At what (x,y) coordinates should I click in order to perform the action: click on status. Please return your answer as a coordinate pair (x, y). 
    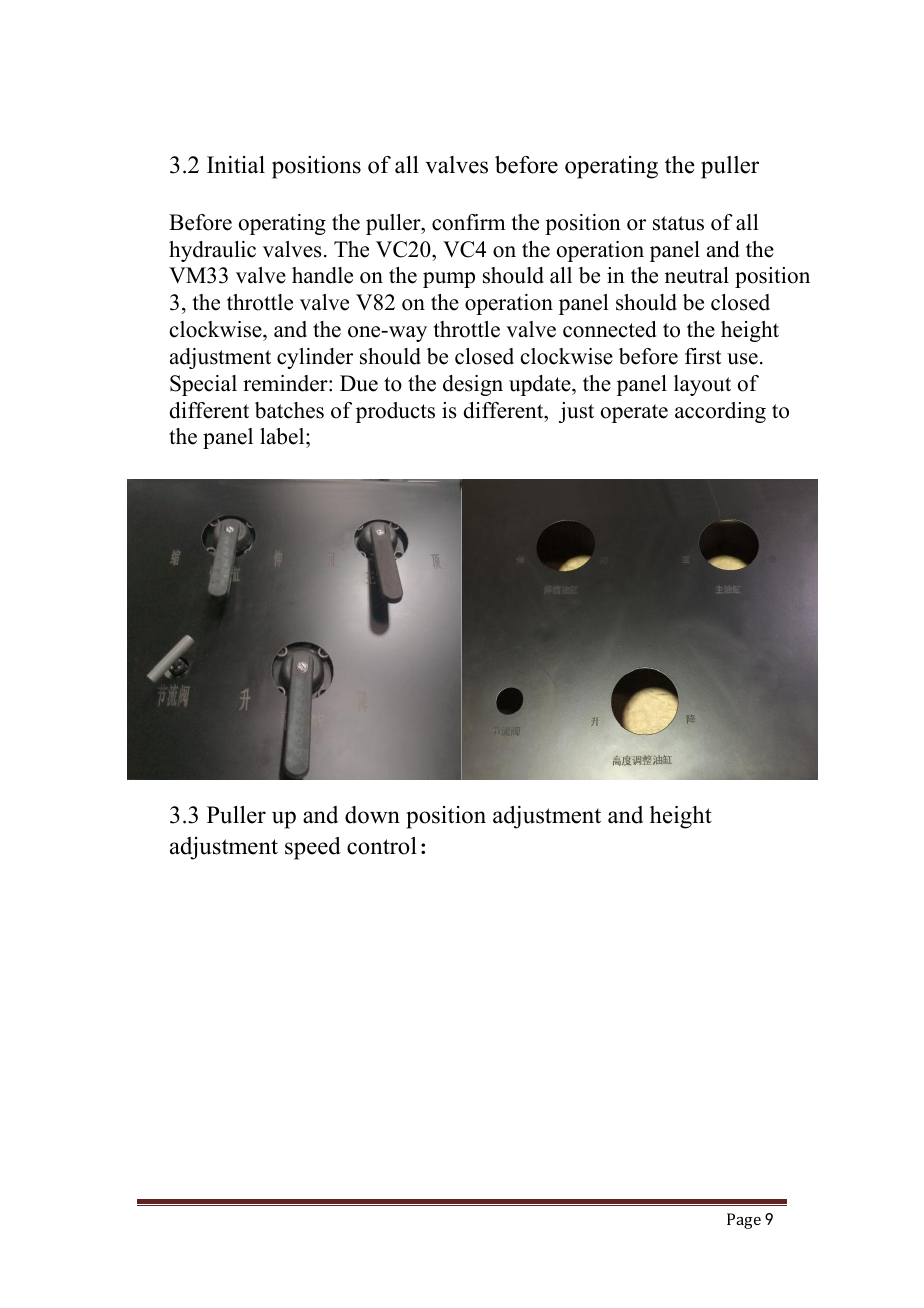
    Looking at the image, I should click on (678, 223).
